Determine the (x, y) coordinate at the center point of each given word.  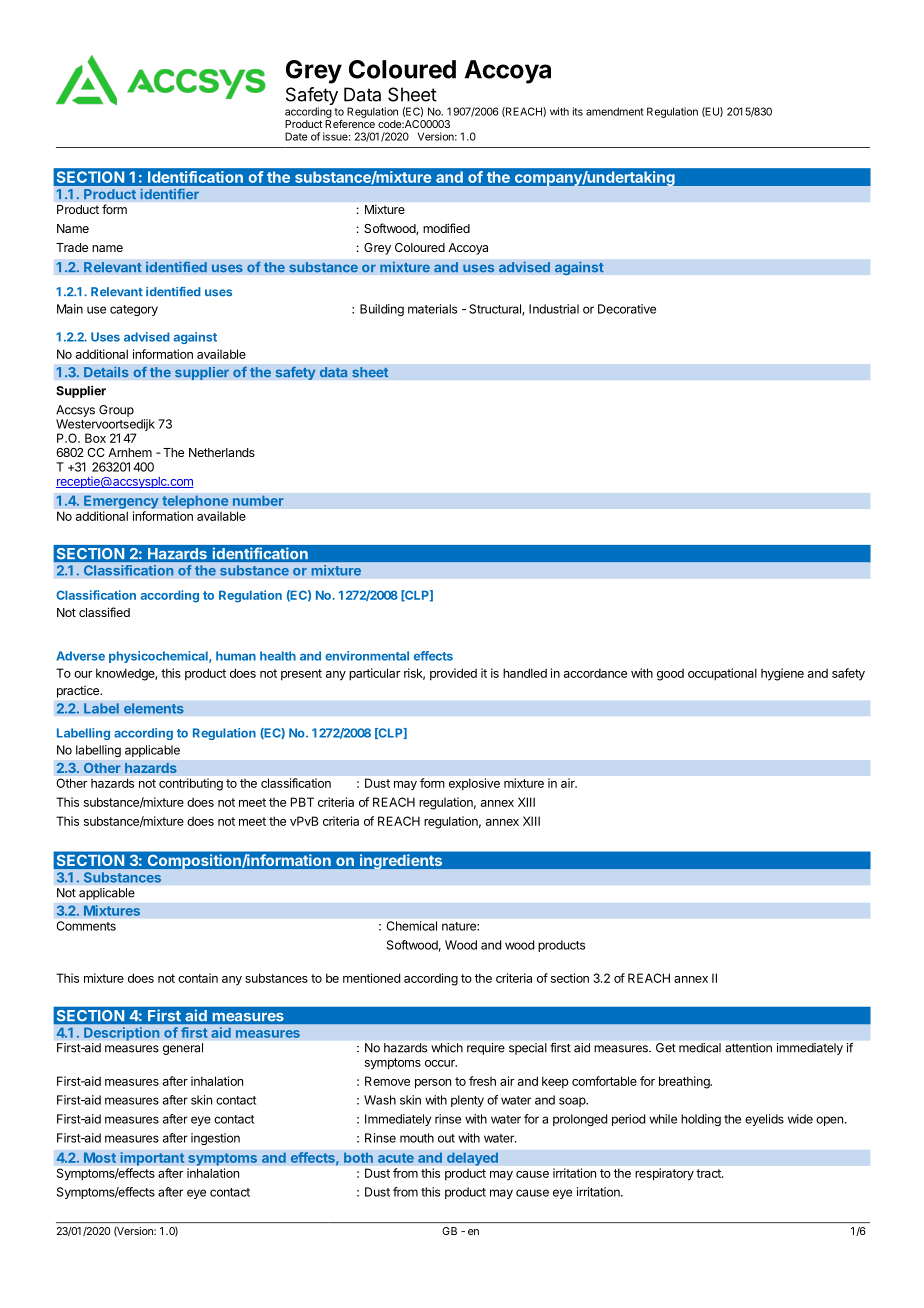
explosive (474, 784)
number (258, 500)
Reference (350, 124)
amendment (615, 111)
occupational (722, 674)
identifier (169, 194)
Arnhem (130, 452)
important (152, 1159)
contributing (191, 784)
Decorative (627, 309)
